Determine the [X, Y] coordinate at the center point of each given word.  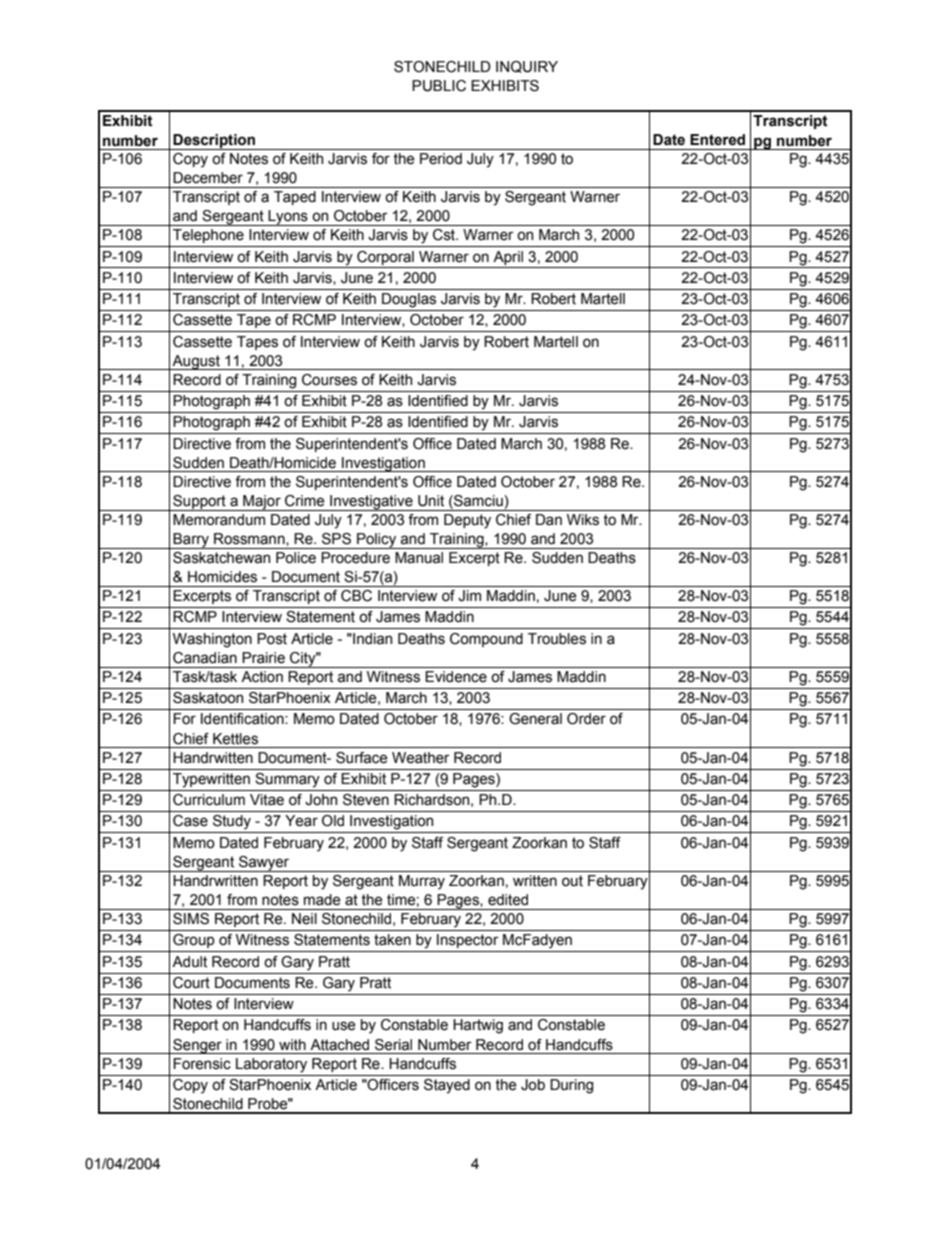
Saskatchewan [221, 558]
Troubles [557, 639]
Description [214, 142]
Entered [717, 140]
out [572, 881]
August [196, 362]
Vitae [267, 800]
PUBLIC [439, 86]
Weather [421, 758]
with [292, 1045]
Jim [469, 596]
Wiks [583, 520]
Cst [445, 235]
